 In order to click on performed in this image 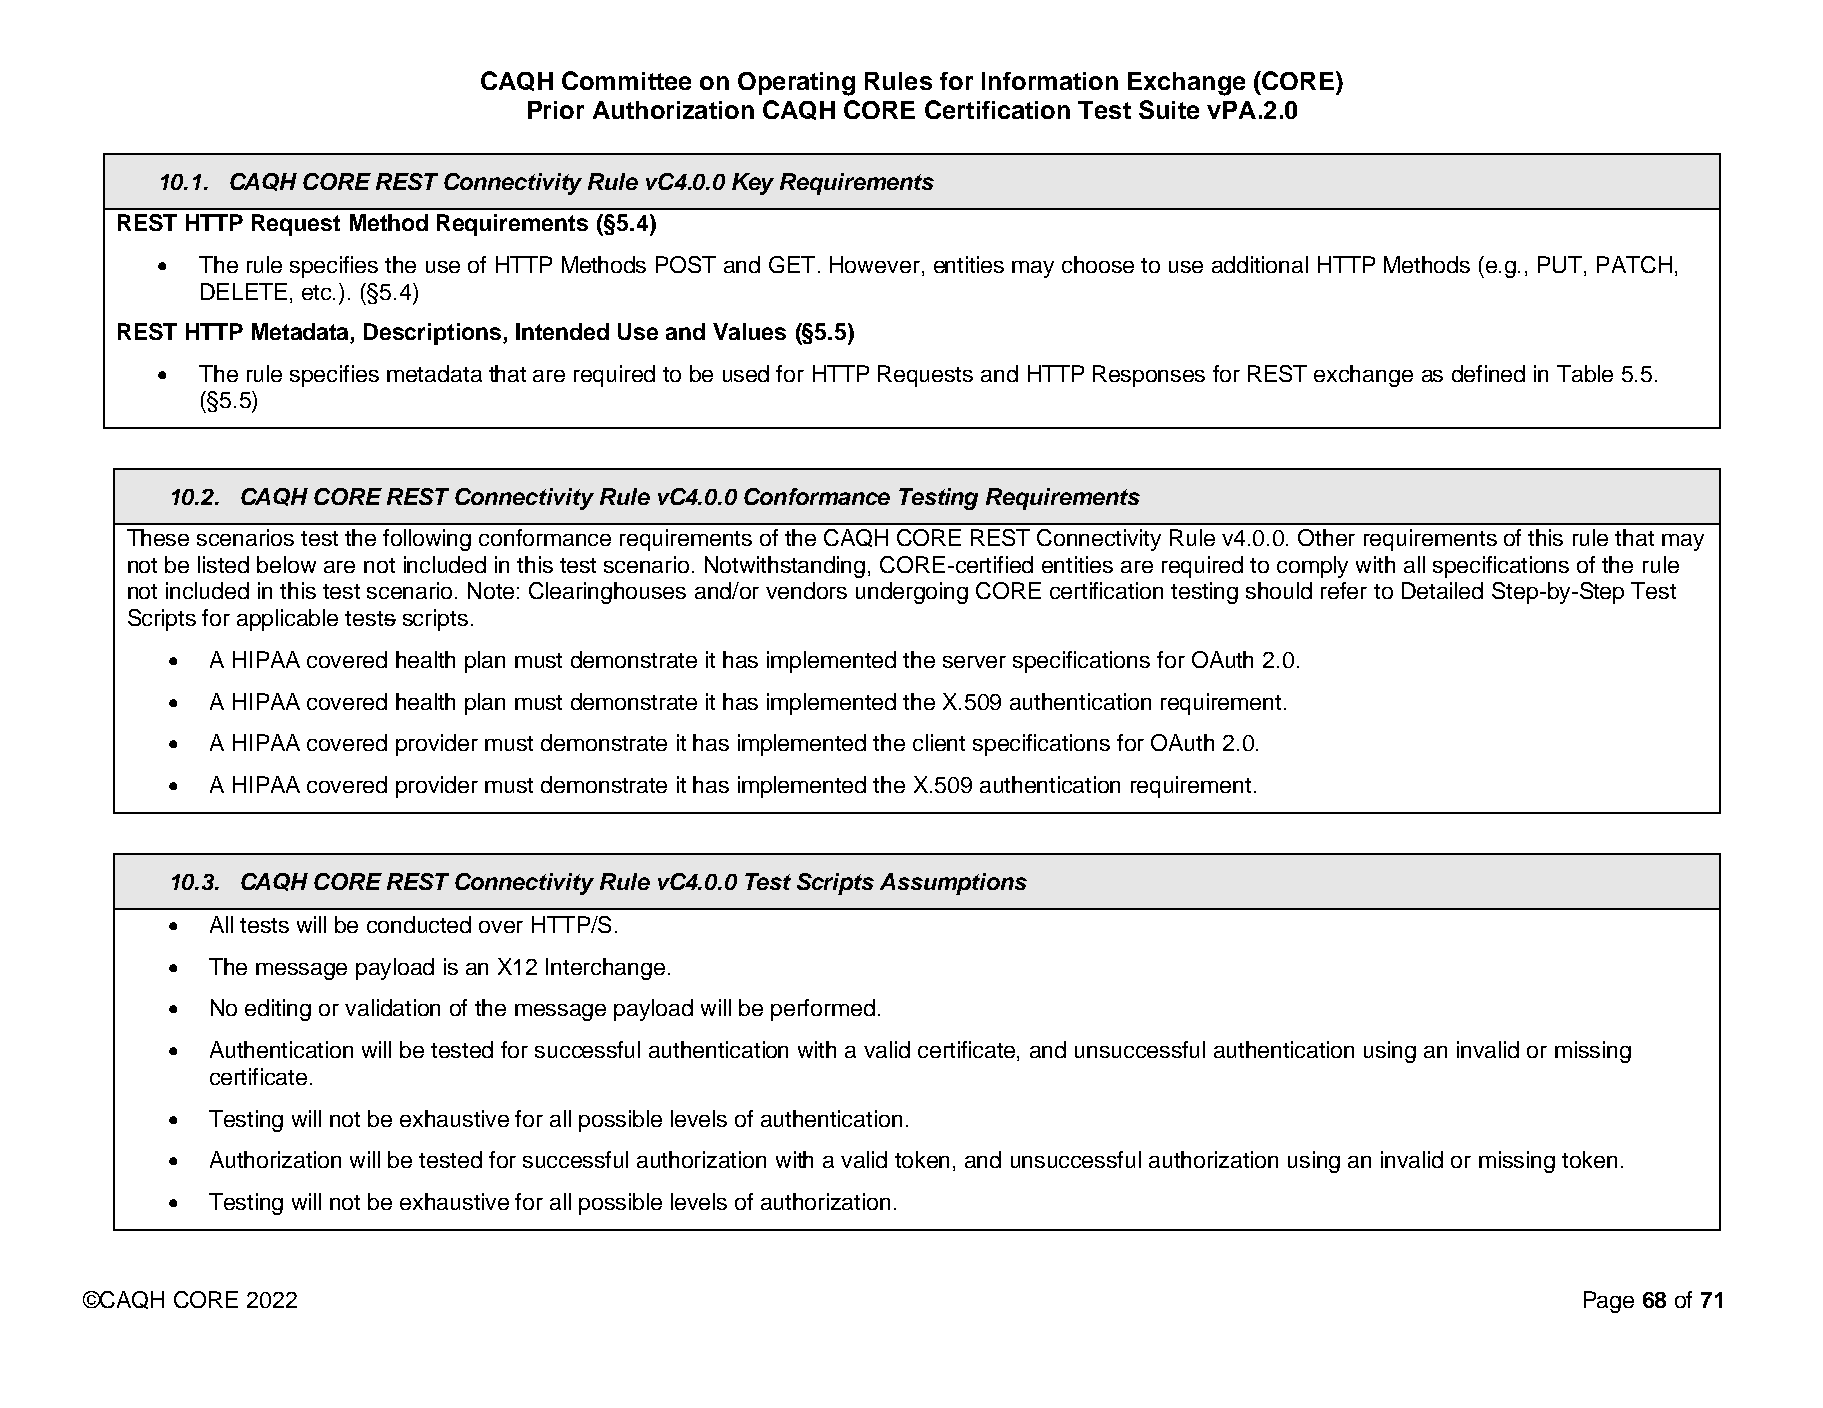, I will do `click(823, 1010)`.
